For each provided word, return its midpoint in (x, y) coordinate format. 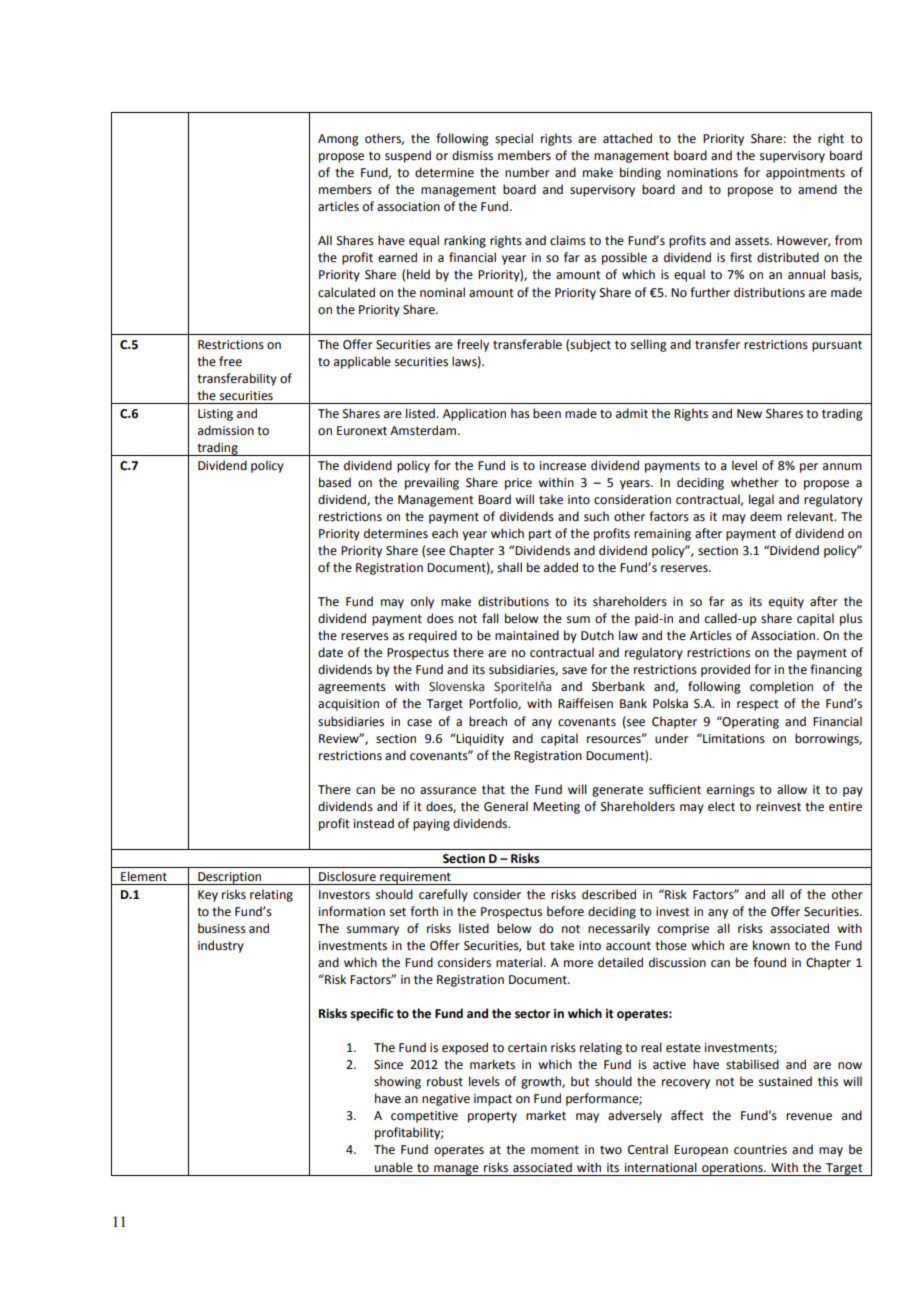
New (749, 414)
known (771, 945)
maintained (527, 635)
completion (781, 687)
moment (555, 1150)
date (330, 652)
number (527, 172)
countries (760, 1150)
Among (338, 140)
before (565, 911)
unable (394, 1167)
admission (226, 430)
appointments (805, 174)
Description (230, 878)
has (520, 413)
